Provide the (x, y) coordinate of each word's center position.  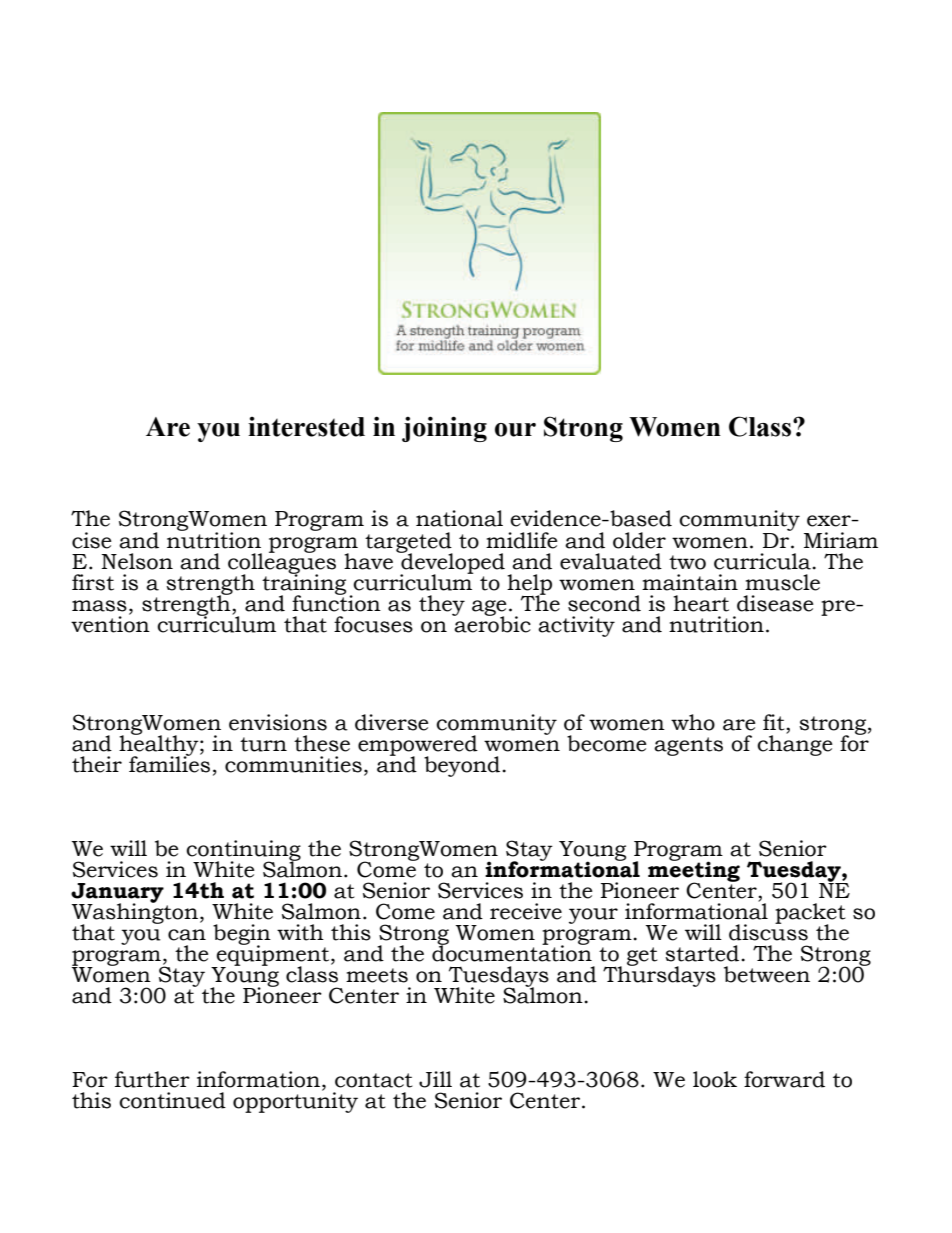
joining (444, 429)
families (169, 763)
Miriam (841, 540)
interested (306, 427)
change (795, 744)
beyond (463, 766)
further (152, 1079)
